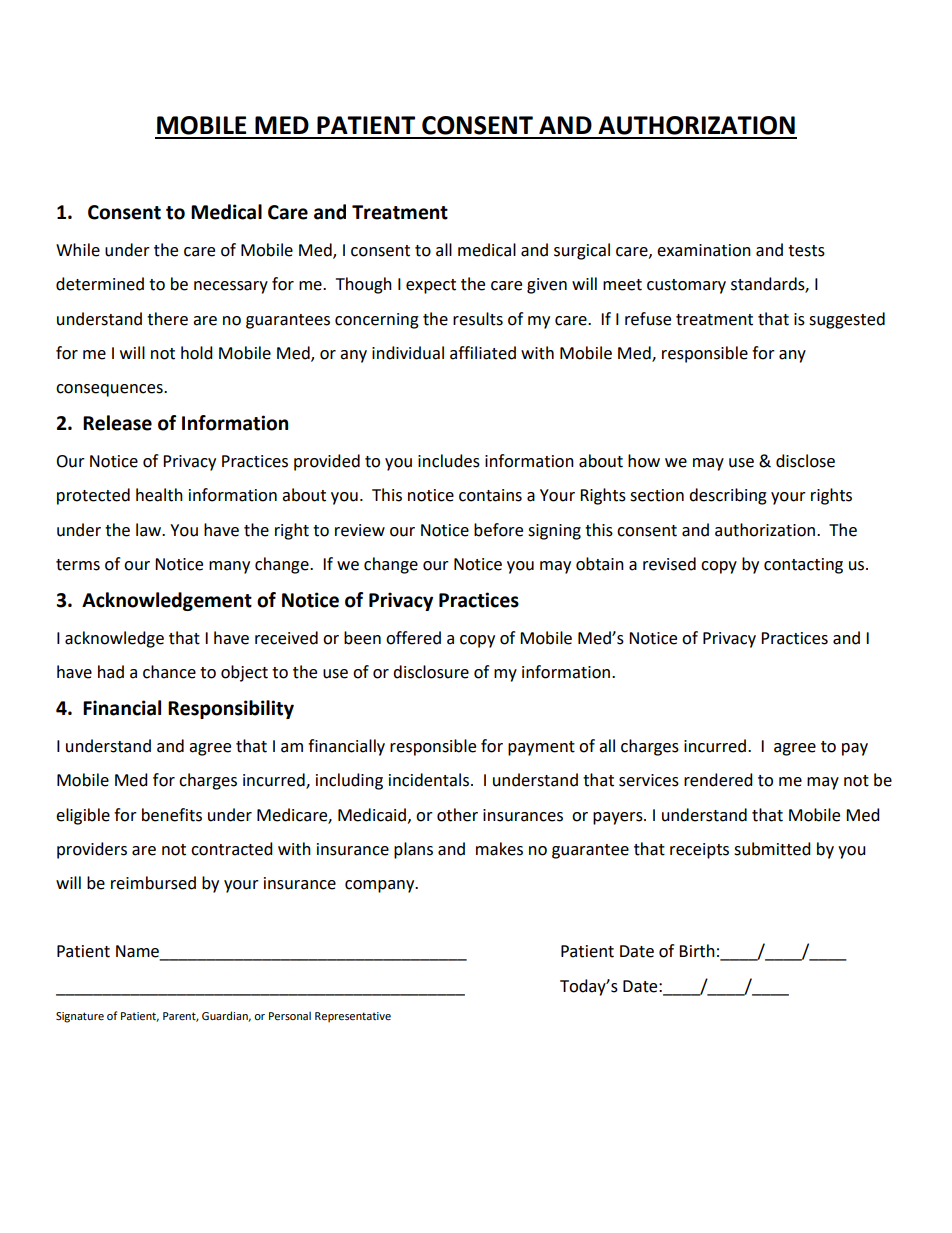 The height and width of the screenshot is (1233, 952). Describe the element at coordinates (231, 287) in the screenshot. I see `necessary` at that location.
